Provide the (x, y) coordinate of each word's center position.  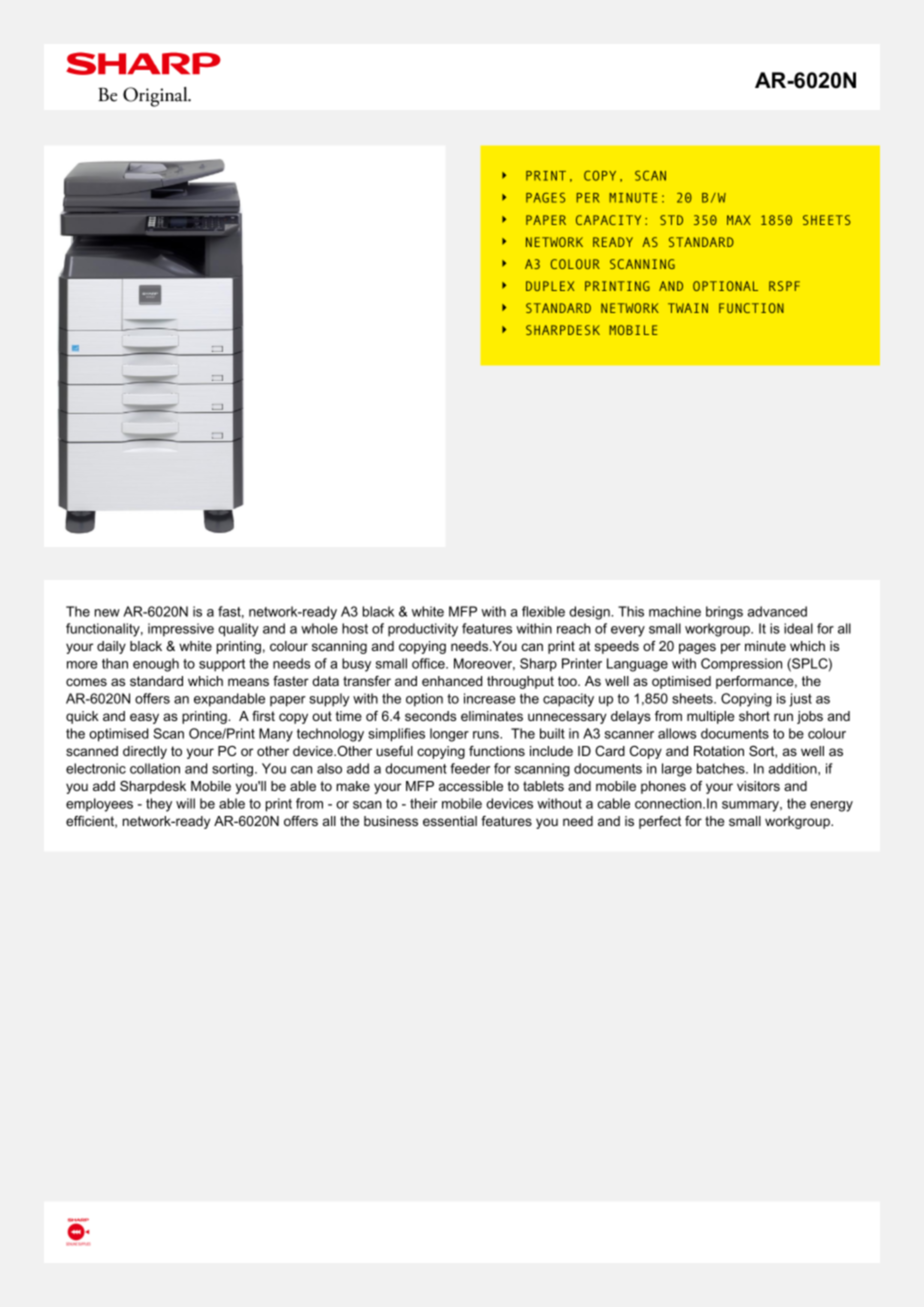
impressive (181, 630)
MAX (739, 220)
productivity (423, 630)
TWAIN (688, 308)
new (107, 613)
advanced (777, 611)
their (424, 803)
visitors (758, 786)
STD (671, 220)
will (185, 803)
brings (724, 613)
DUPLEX (550, 286)
